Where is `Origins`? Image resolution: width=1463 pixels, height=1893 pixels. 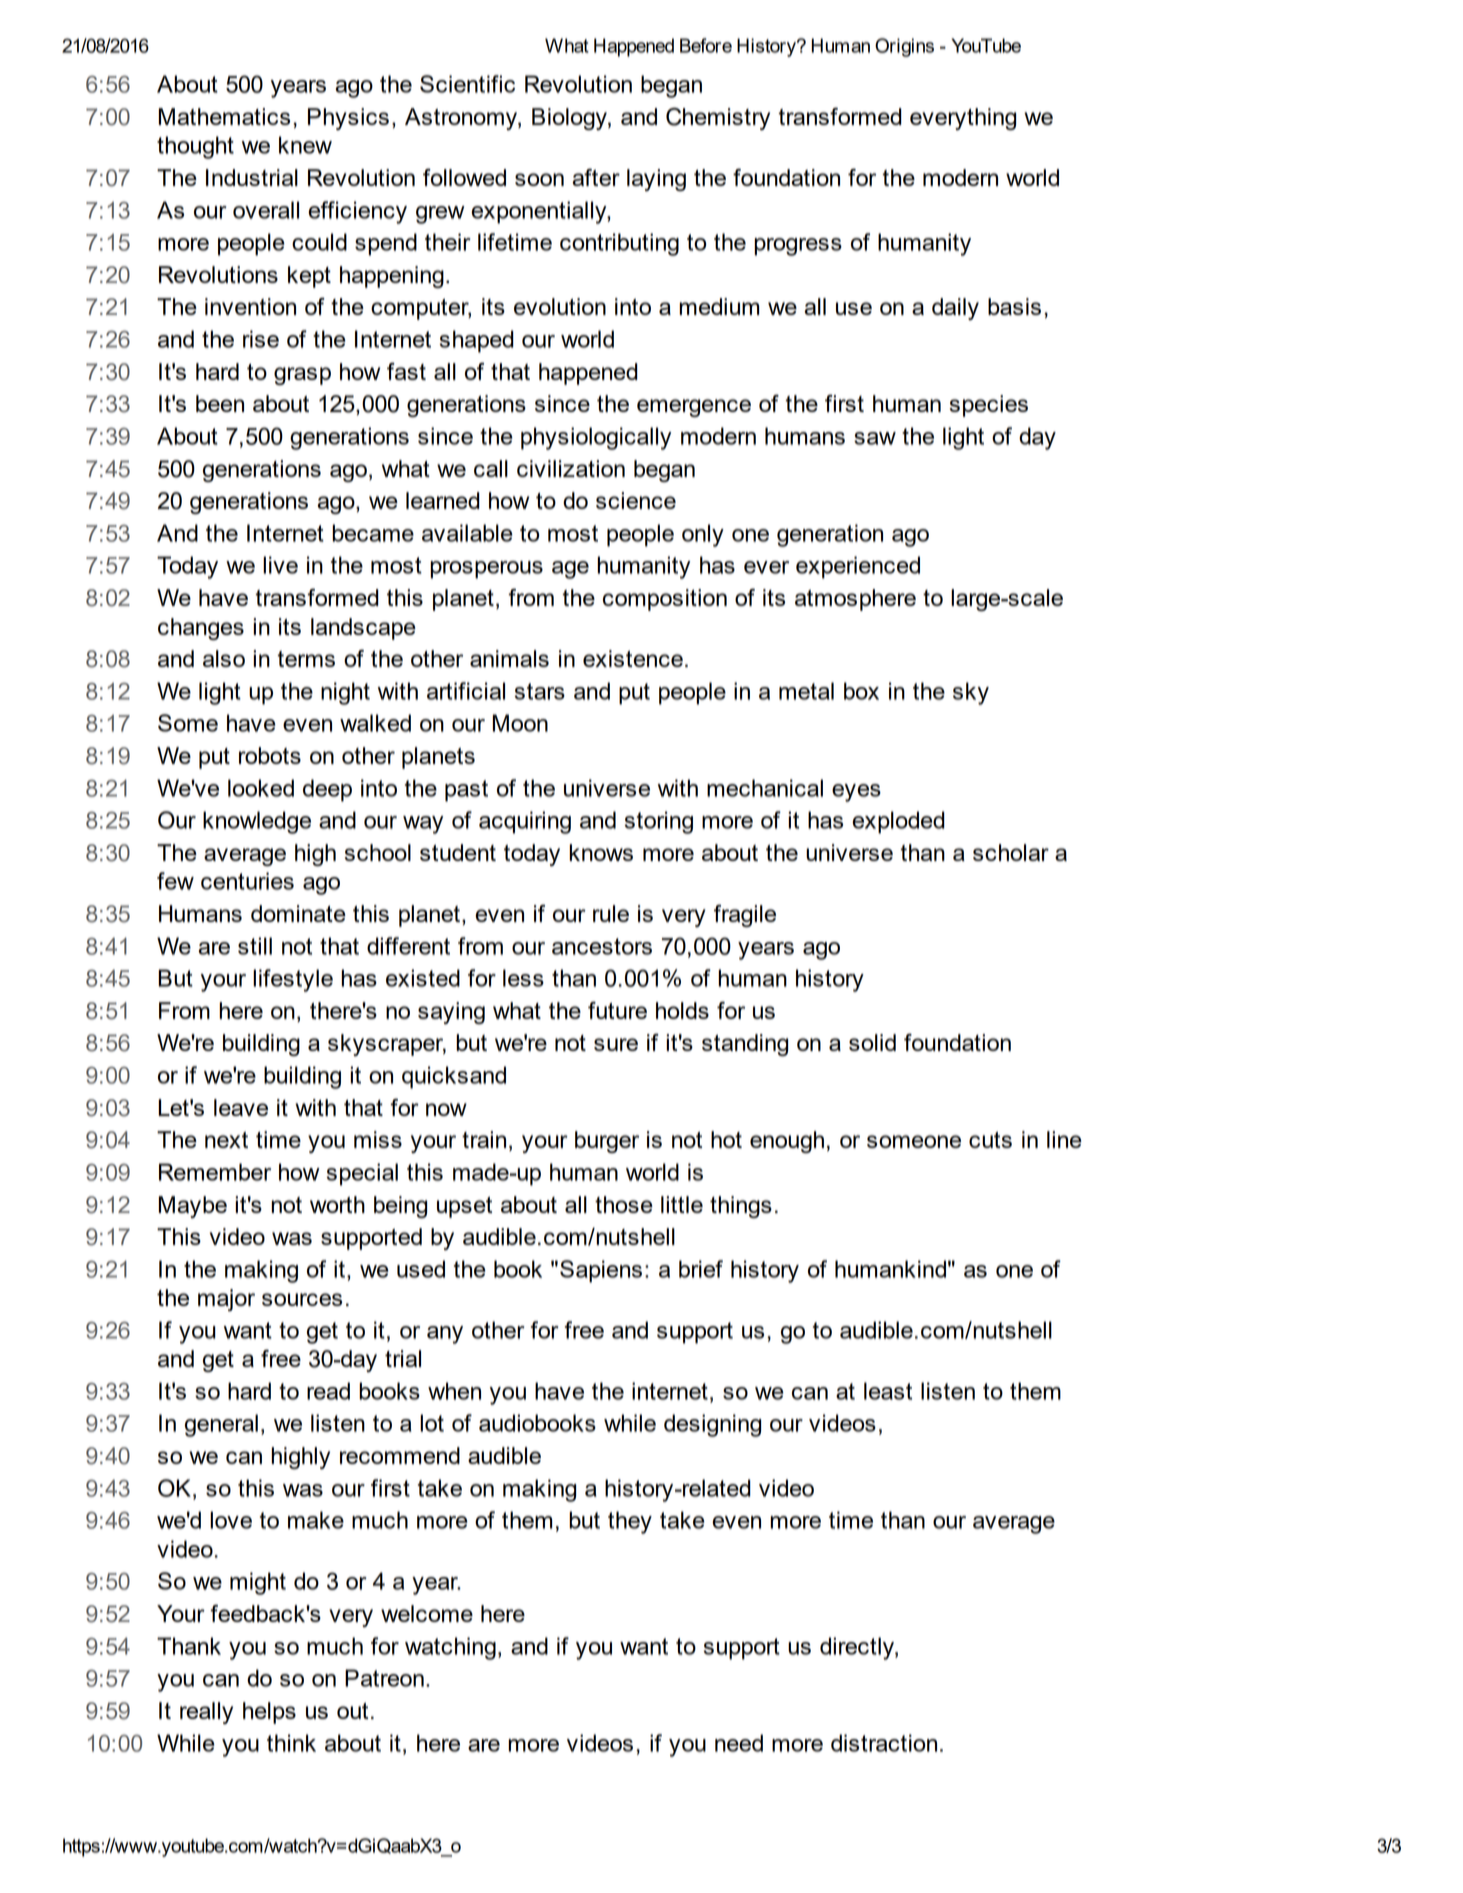
Origins is located at coordinates (904, 47).
